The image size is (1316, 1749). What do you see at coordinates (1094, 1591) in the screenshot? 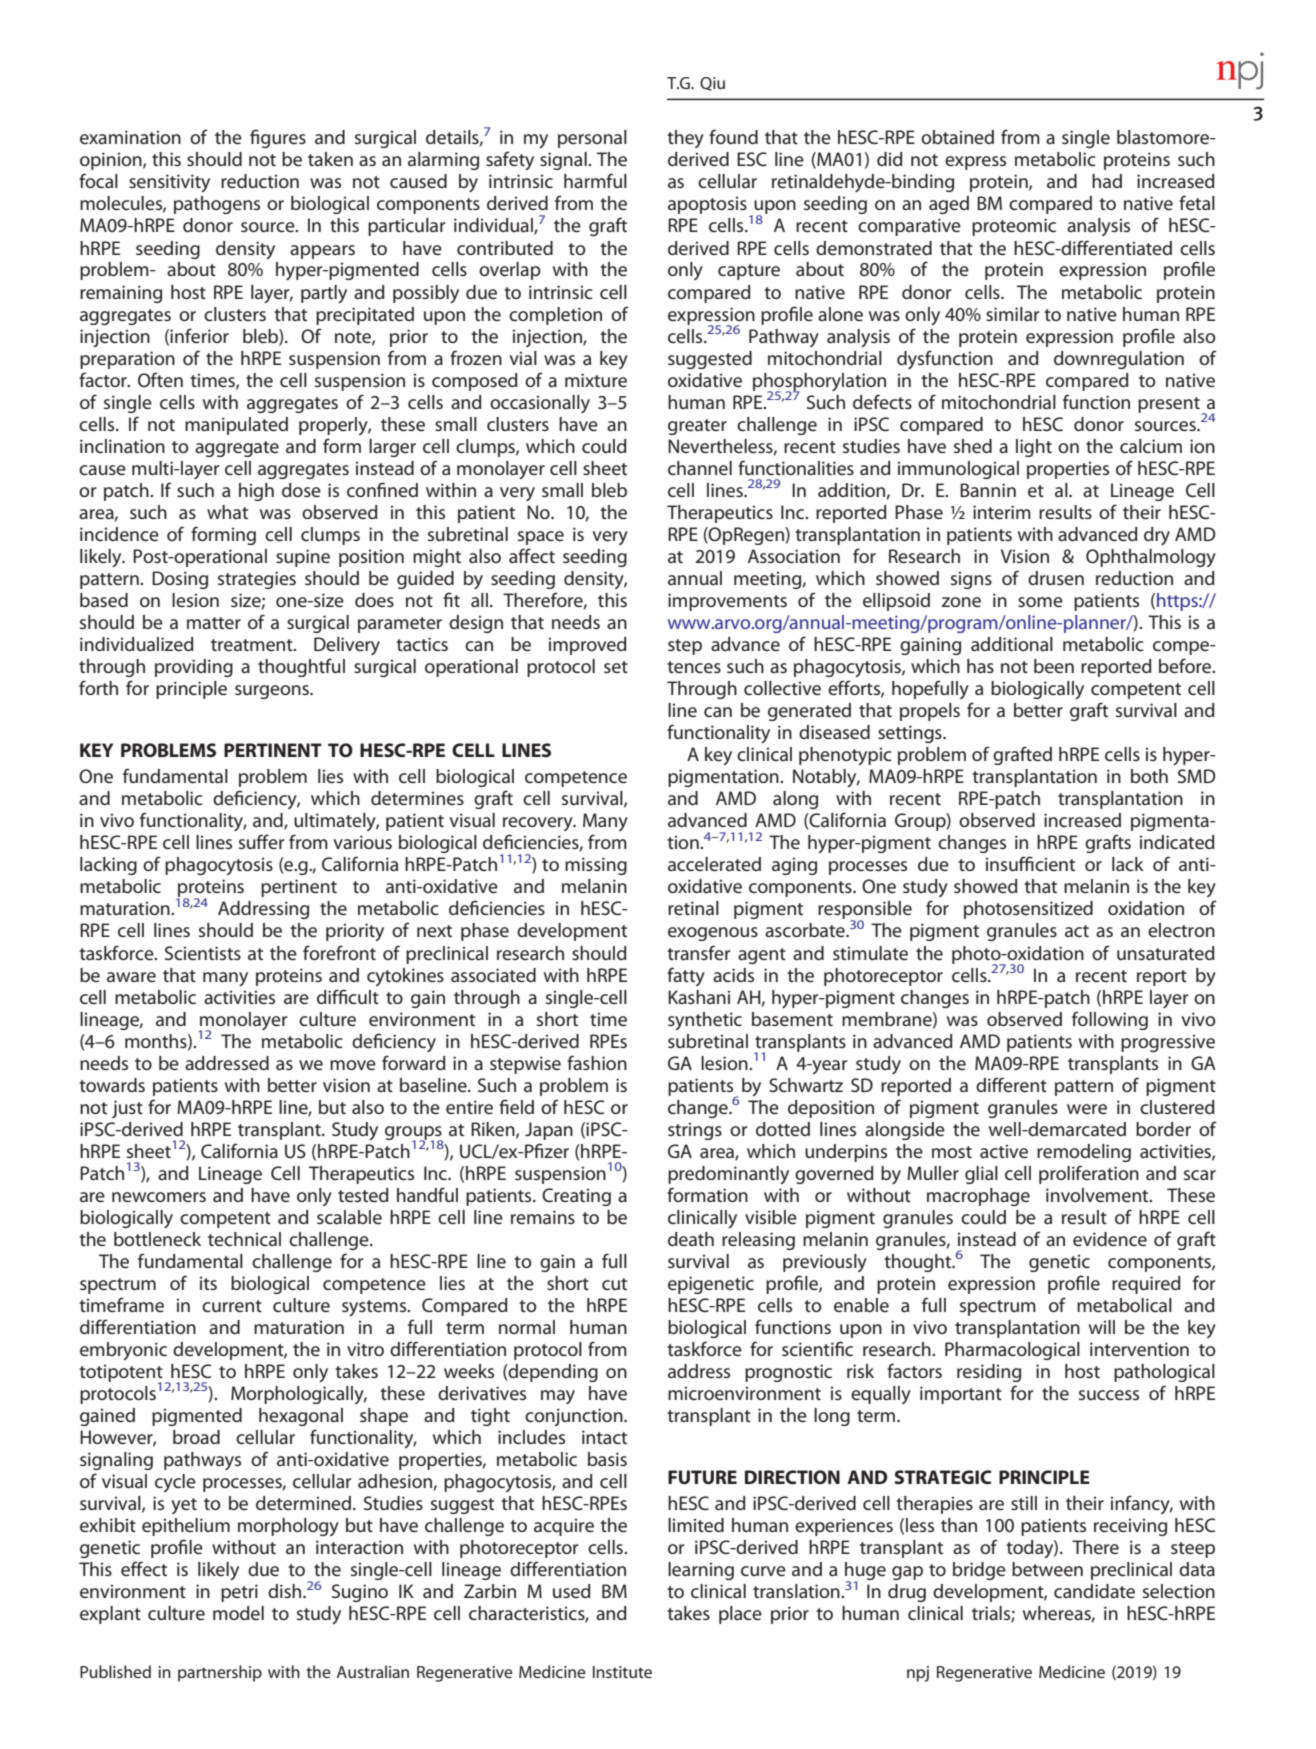
I see `candidate` at bounding box center [1094, 1591].
